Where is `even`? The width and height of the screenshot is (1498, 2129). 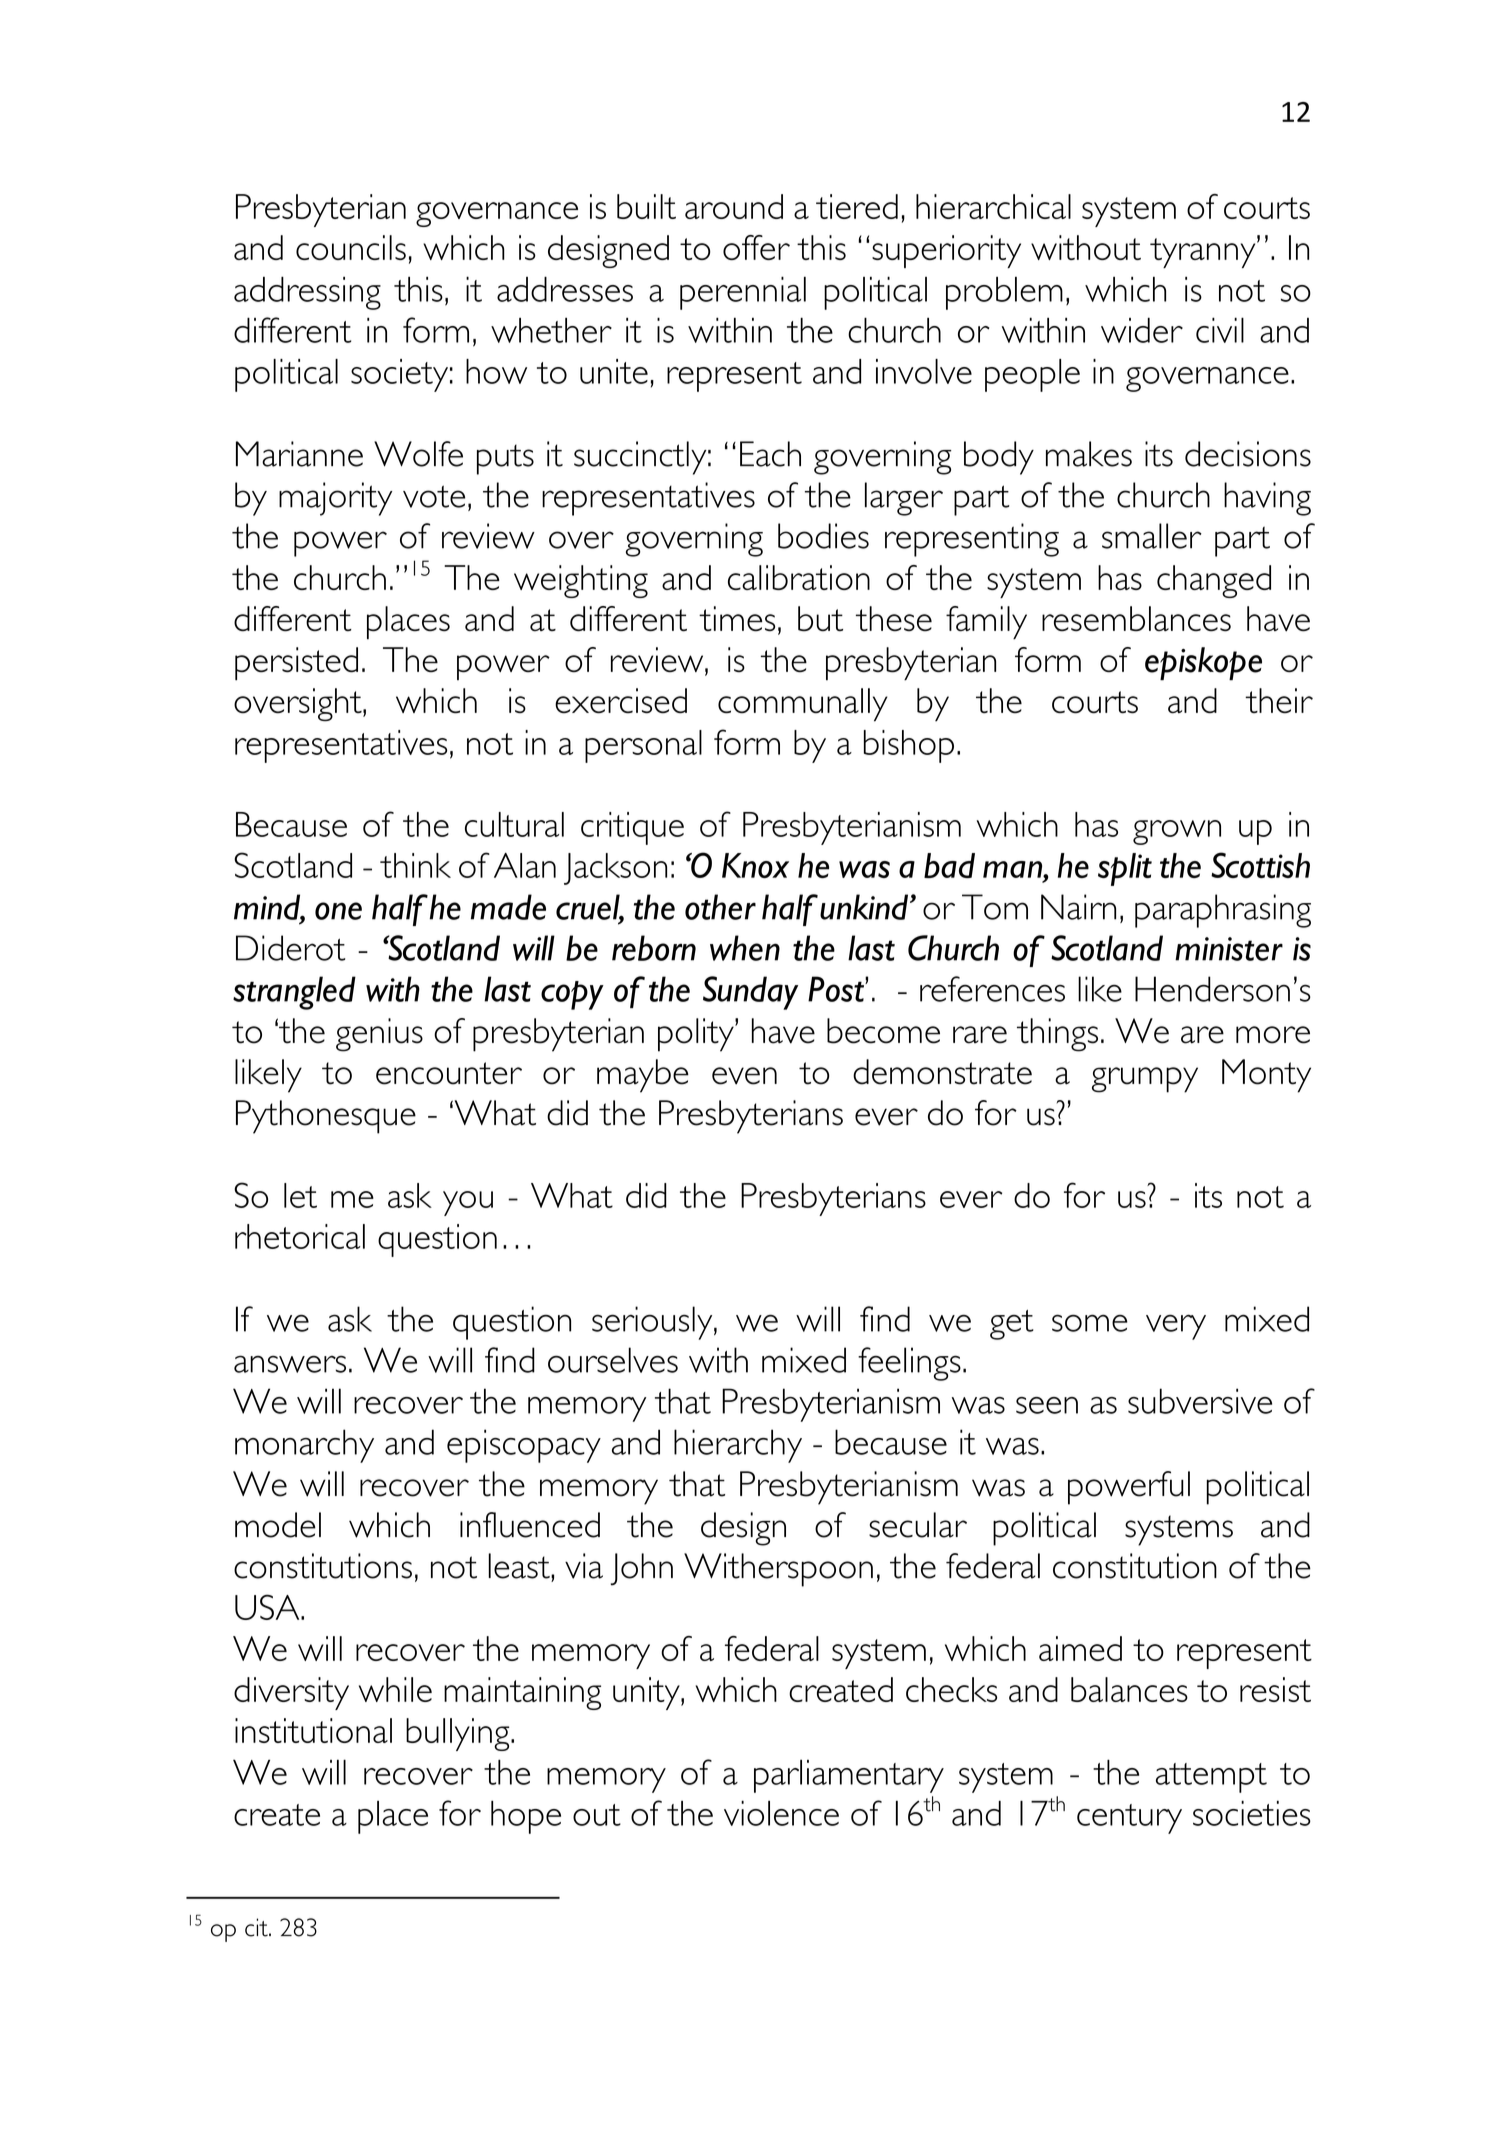
even is located at coordinates (744, 1076).
